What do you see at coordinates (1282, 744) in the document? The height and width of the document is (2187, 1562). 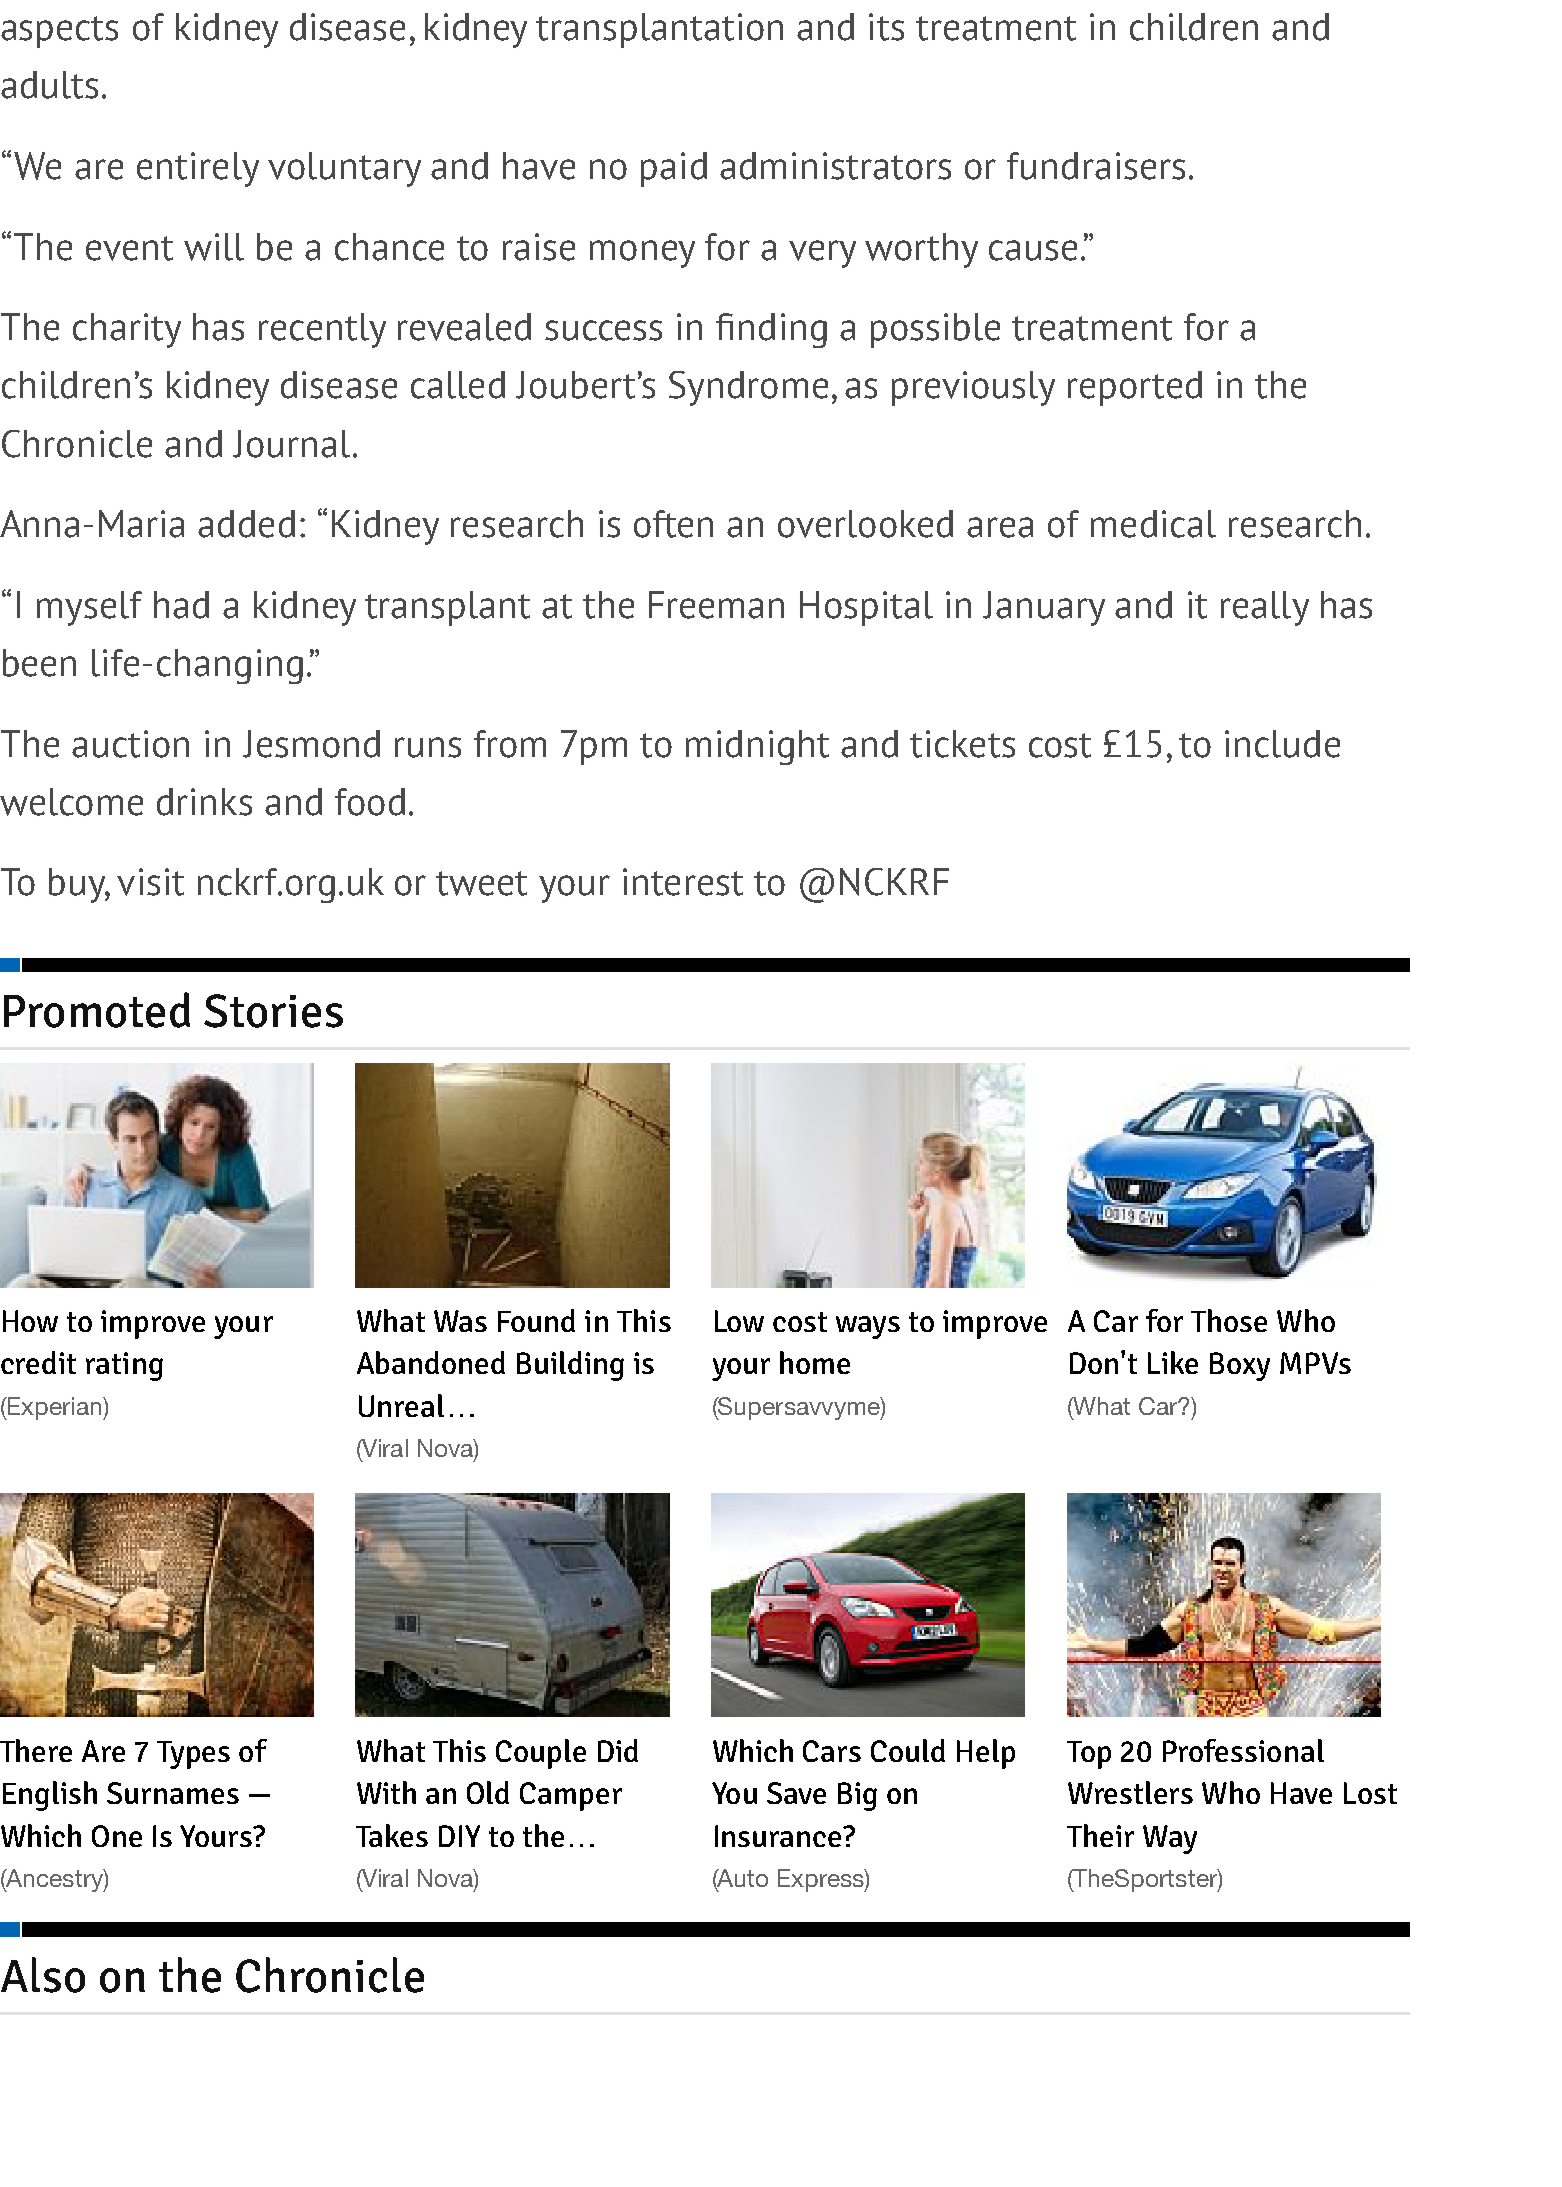 I see `include` at bounding box center [1282, 744].
